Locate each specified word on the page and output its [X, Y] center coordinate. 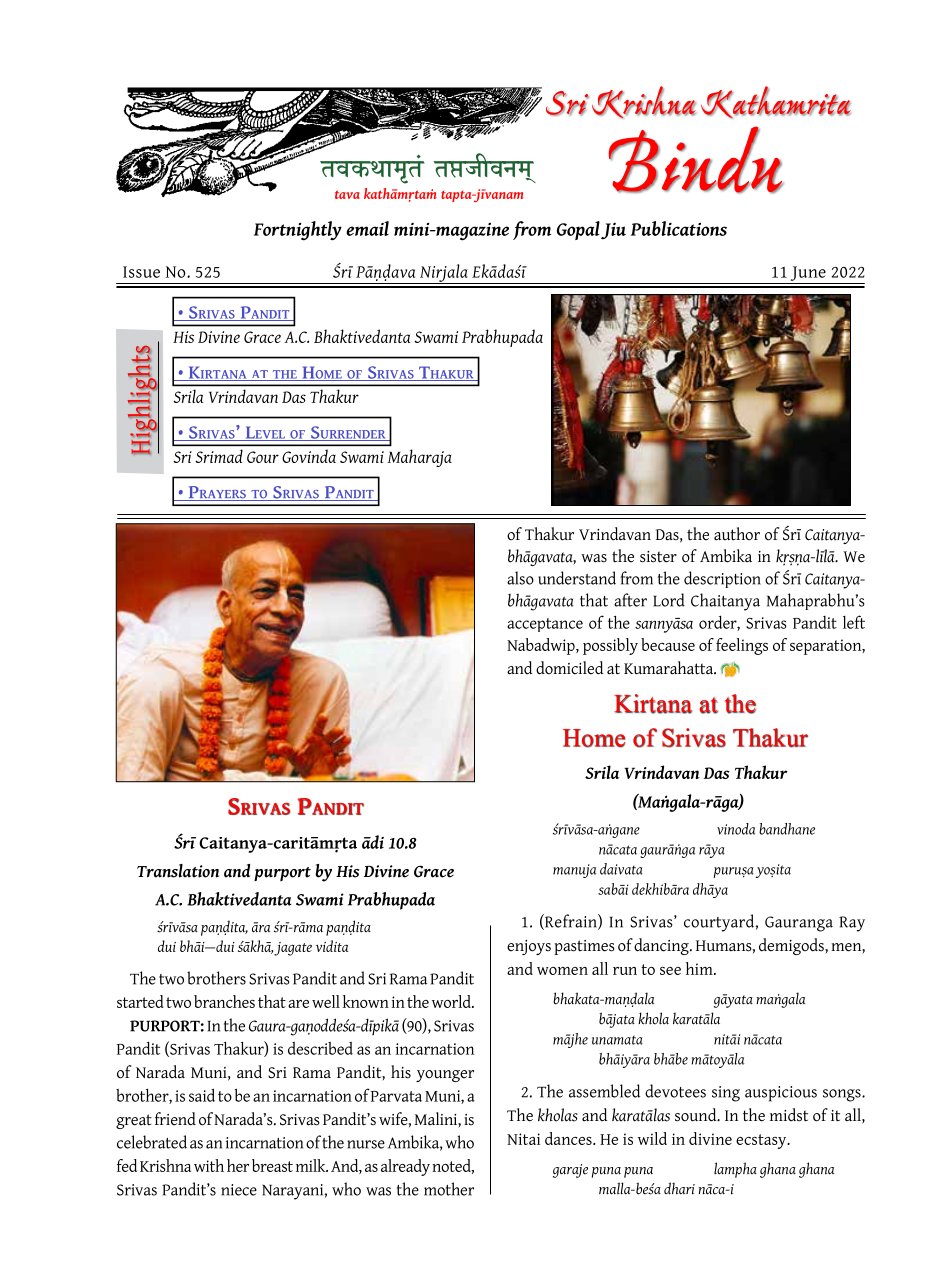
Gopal [578, 230]
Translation [178, 871]
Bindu [696, 160]
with [209, 1165]
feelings [742, 646]
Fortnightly [298, 231]
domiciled [569, 668]
